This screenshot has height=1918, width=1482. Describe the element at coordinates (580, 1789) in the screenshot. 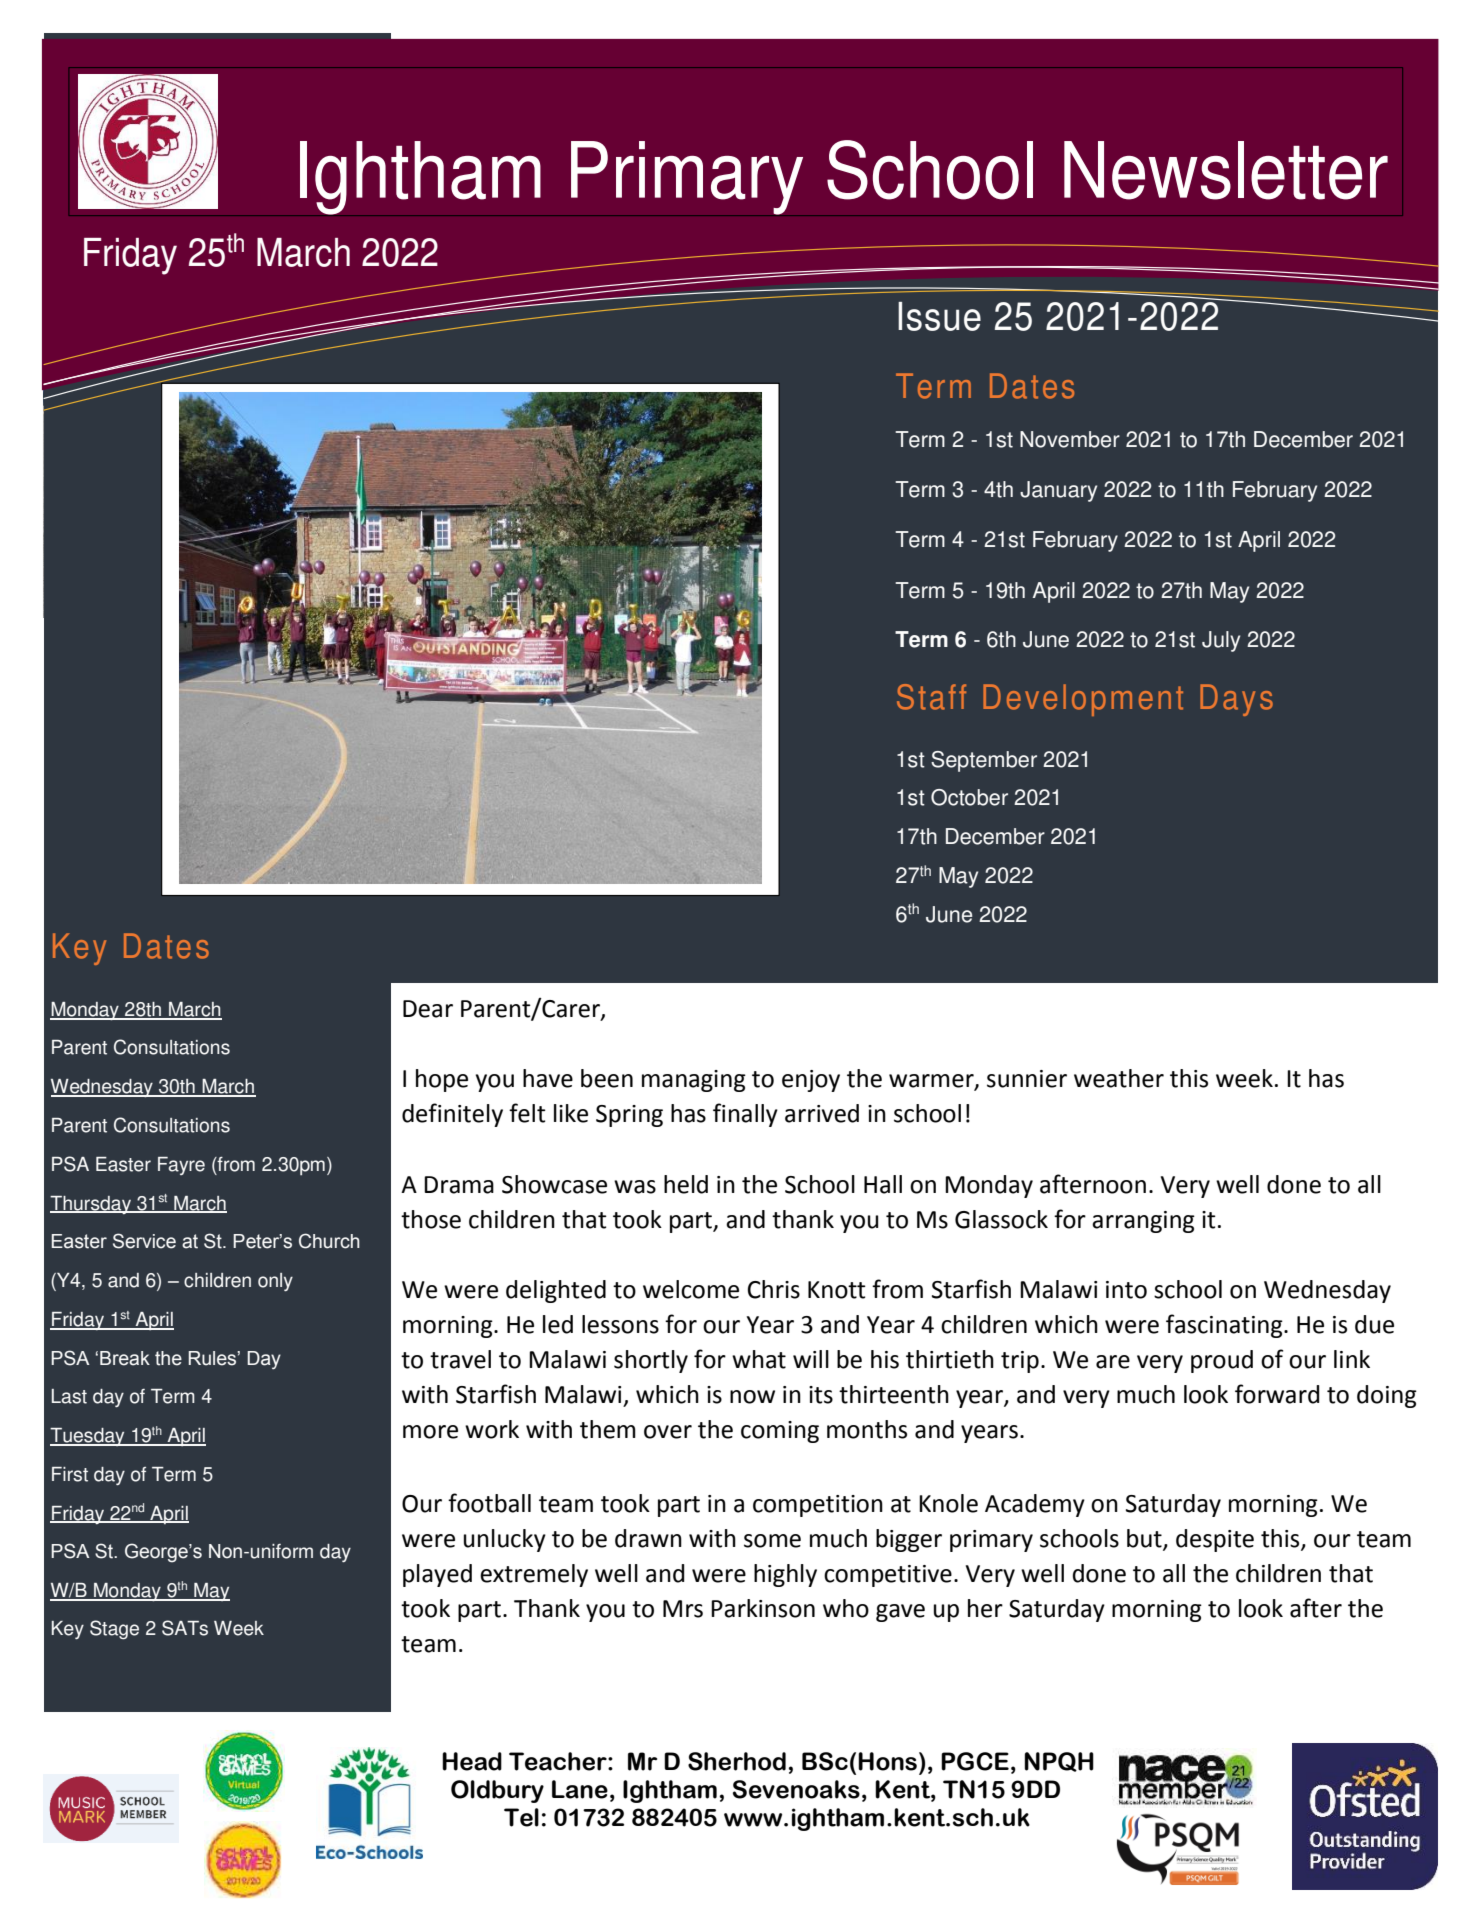

I see `Lane` at that location.
